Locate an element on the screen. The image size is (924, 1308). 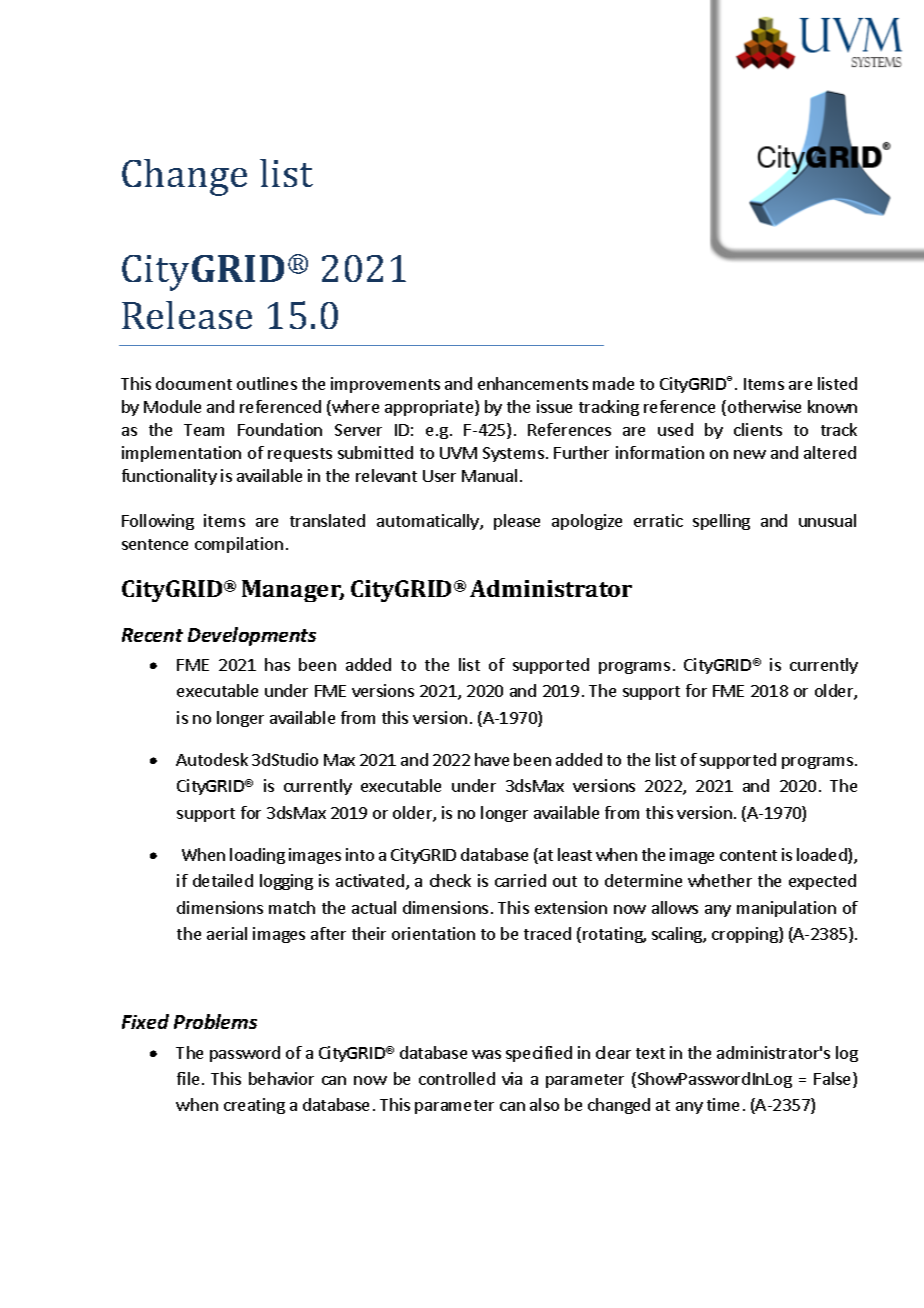
Release is located at coordinates (187, 315).
